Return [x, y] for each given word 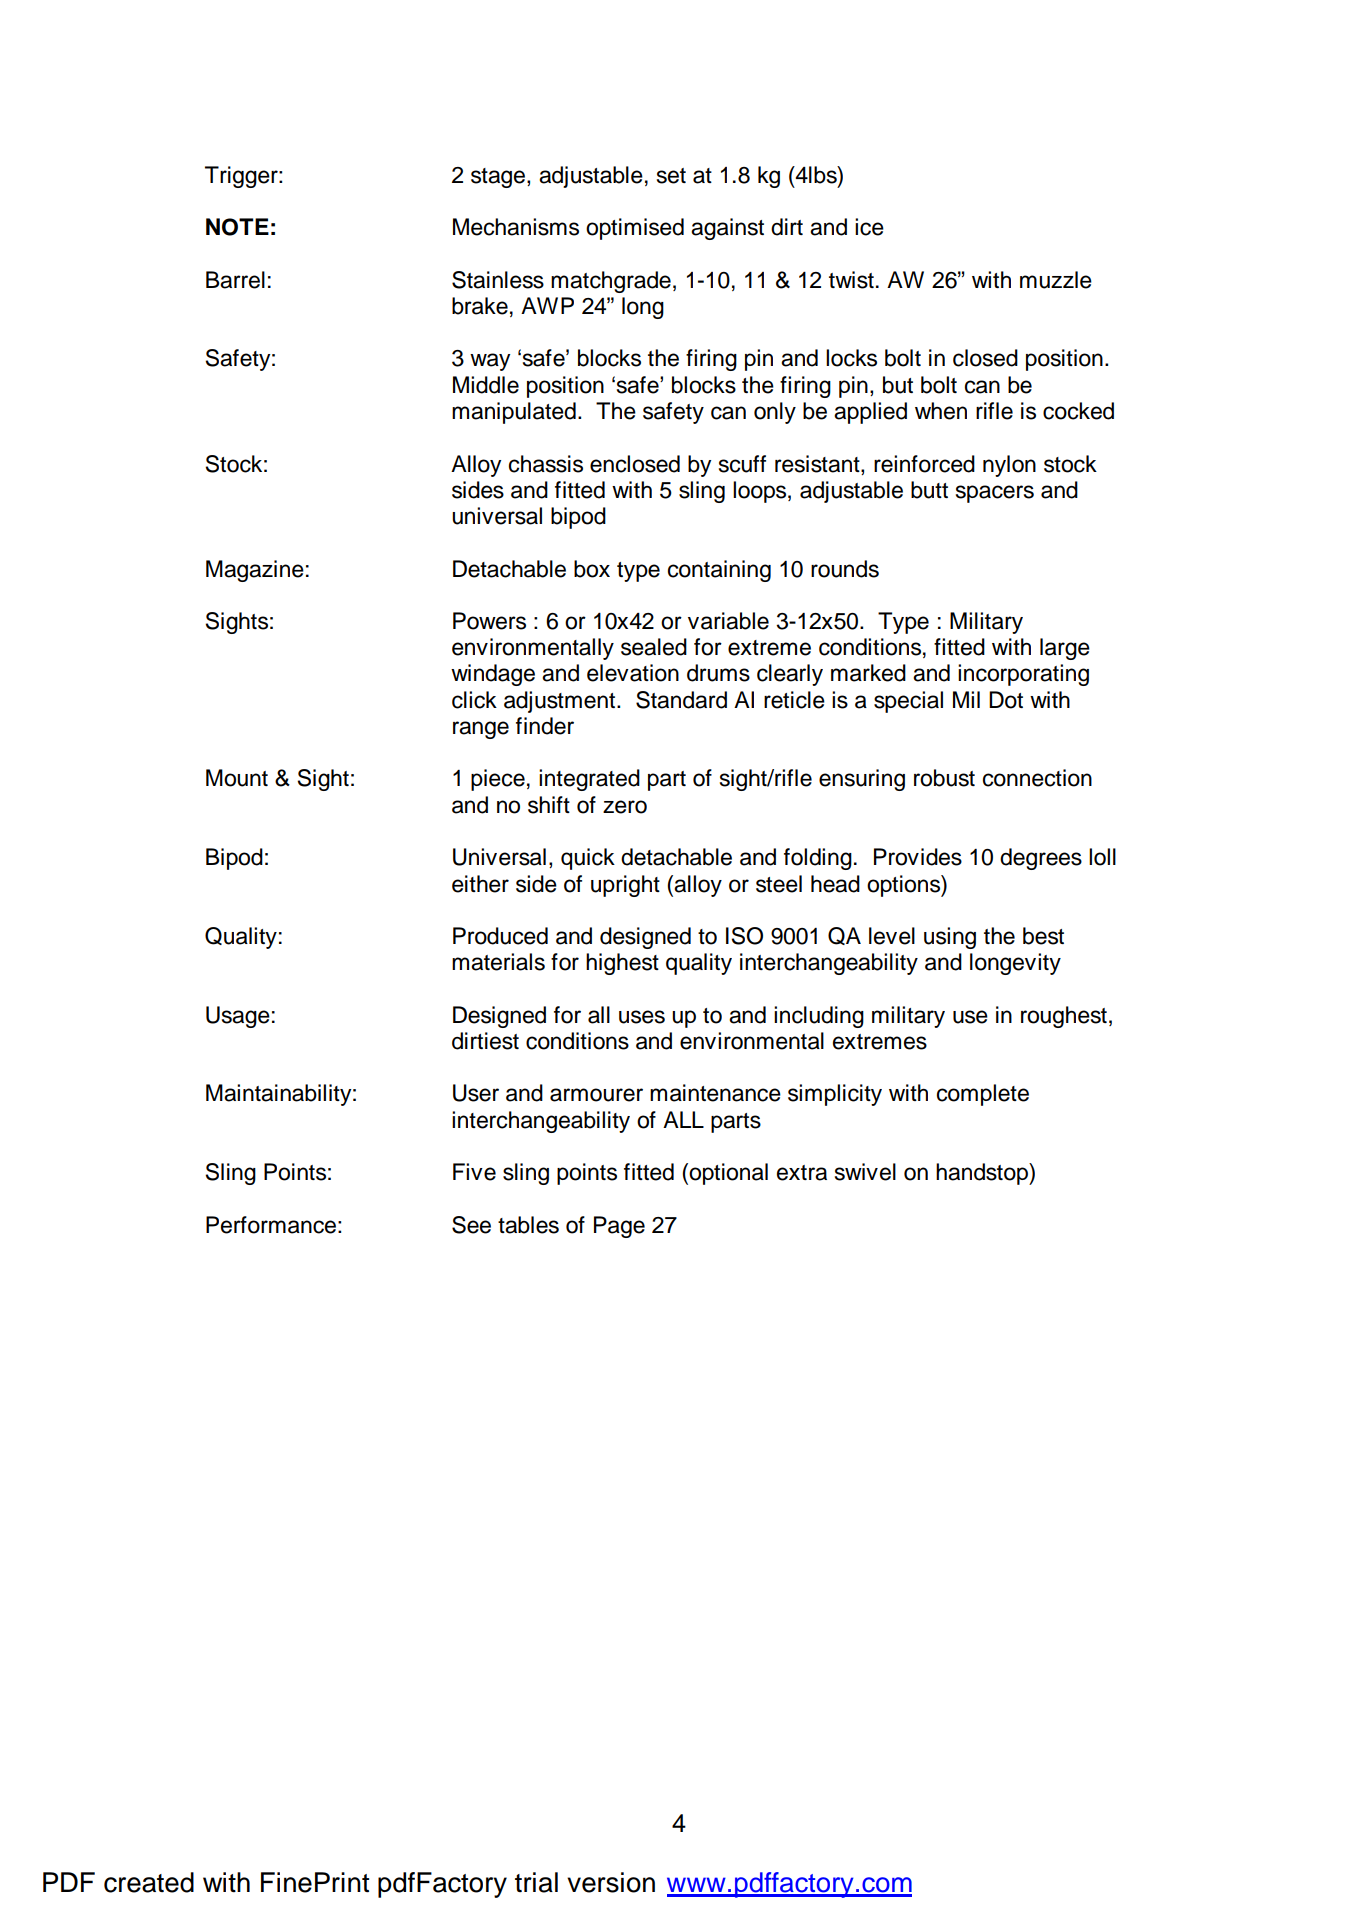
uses [642, 1017]
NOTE [237, 227]
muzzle [1056, 280]
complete [983, 1095]
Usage [238, 1017]
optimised [635, 229]
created [149, 1882]
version [611, 1882]
